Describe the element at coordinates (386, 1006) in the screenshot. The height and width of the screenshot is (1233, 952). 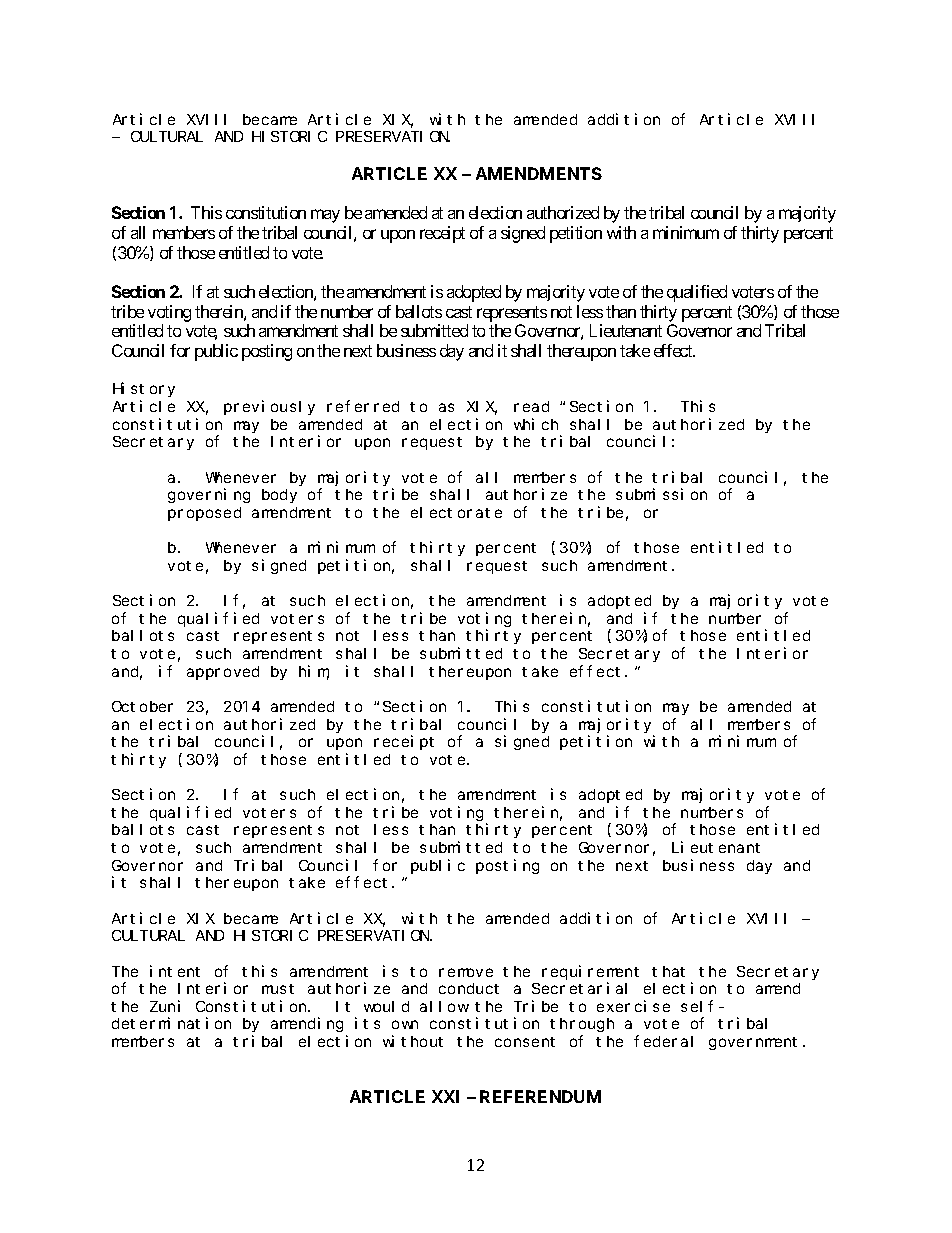
I see `would` at that location.
